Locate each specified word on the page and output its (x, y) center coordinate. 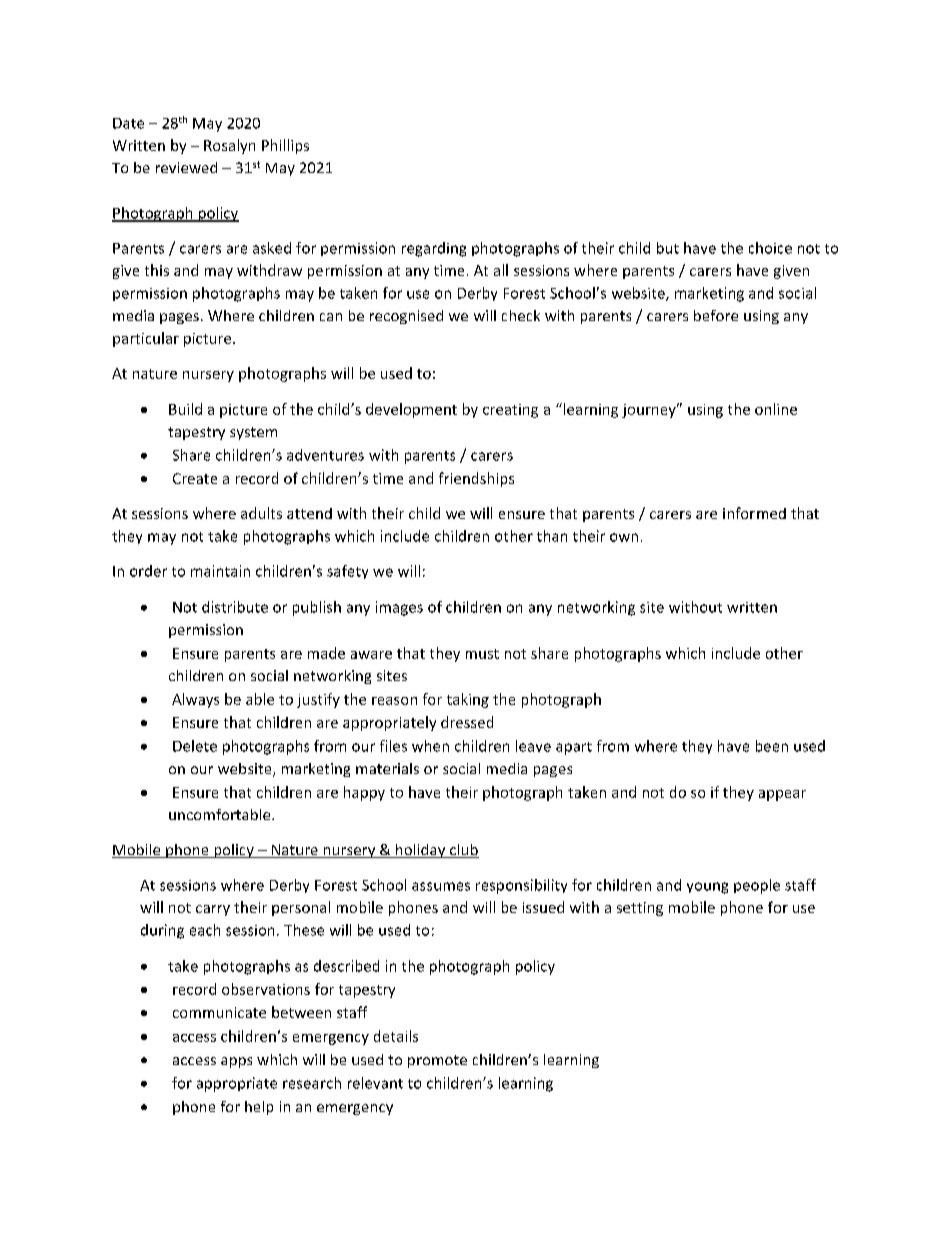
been (772, 746)
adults (261, 513)
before (716, 315)
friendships (476, 479)
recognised (406, 317)
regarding (434, 249)
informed (754, 513)
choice (770, 248)
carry (213, 910)
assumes (441, 886)
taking (468, 700)
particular (146, 339)
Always (195, 700)
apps (236, 1062)
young (707, 888)
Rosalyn (229, 146)
